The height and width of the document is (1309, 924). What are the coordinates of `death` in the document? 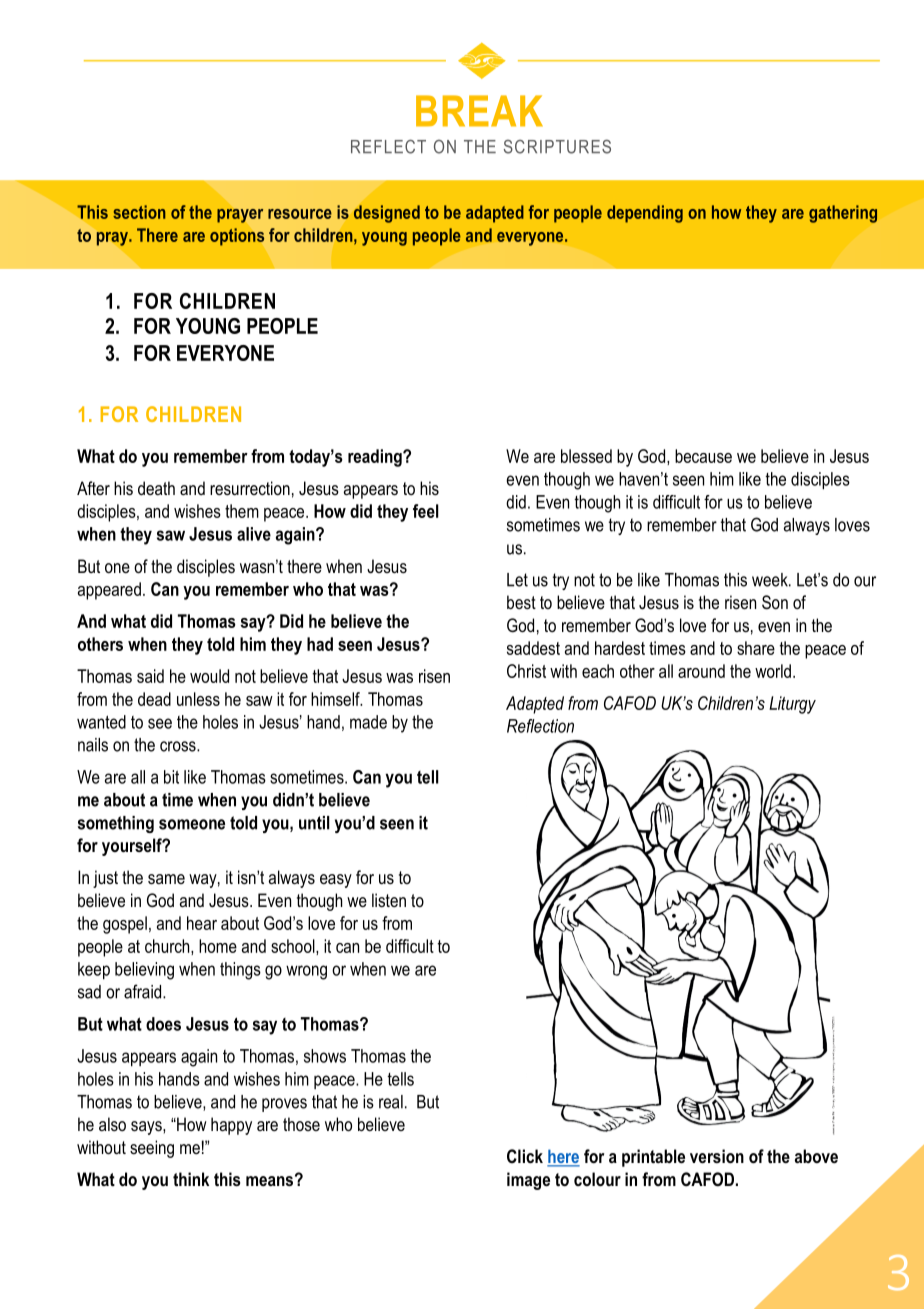 It's located at (156, 488).
